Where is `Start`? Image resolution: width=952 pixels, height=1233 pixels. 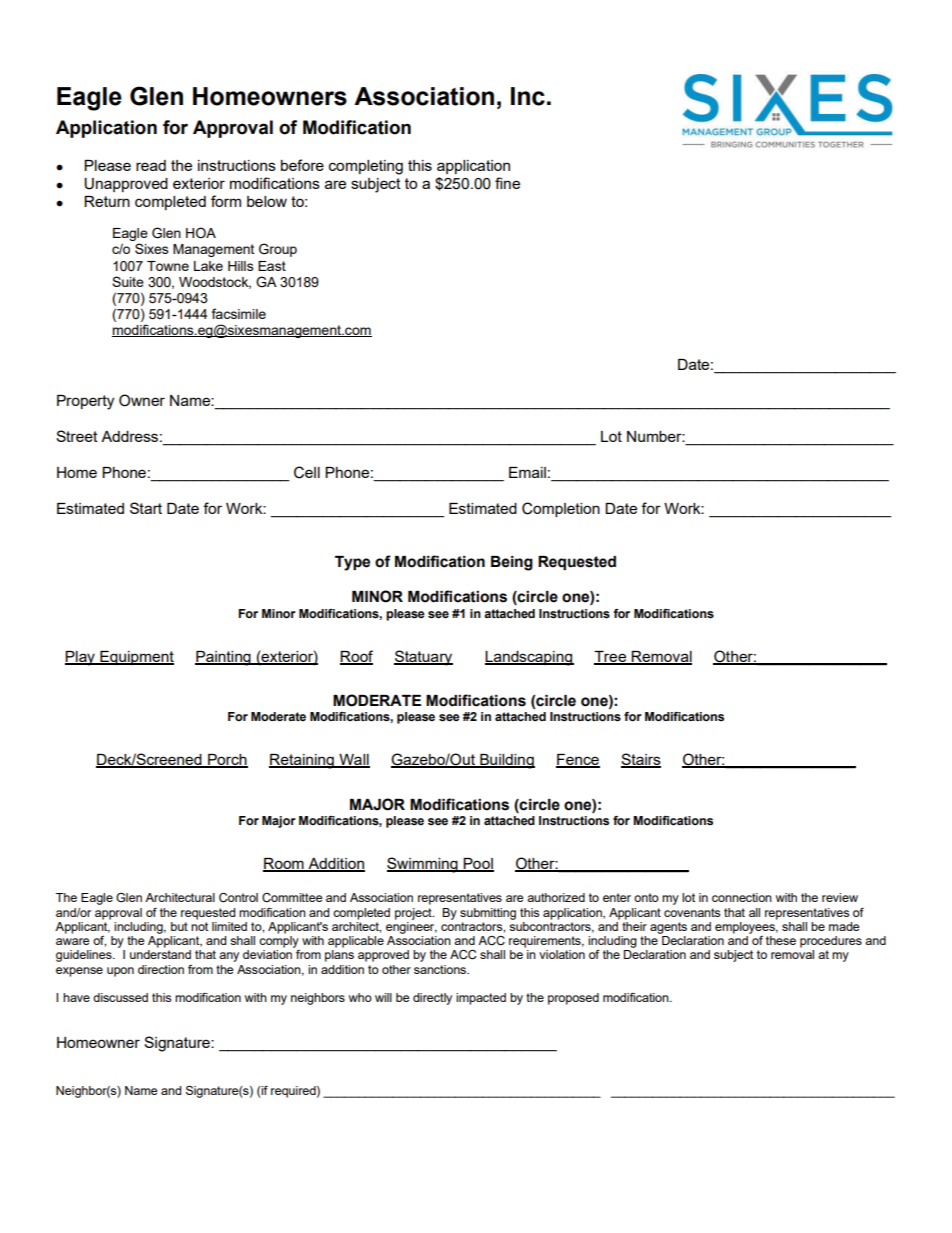 Start is located at coordinates (146, 508).
